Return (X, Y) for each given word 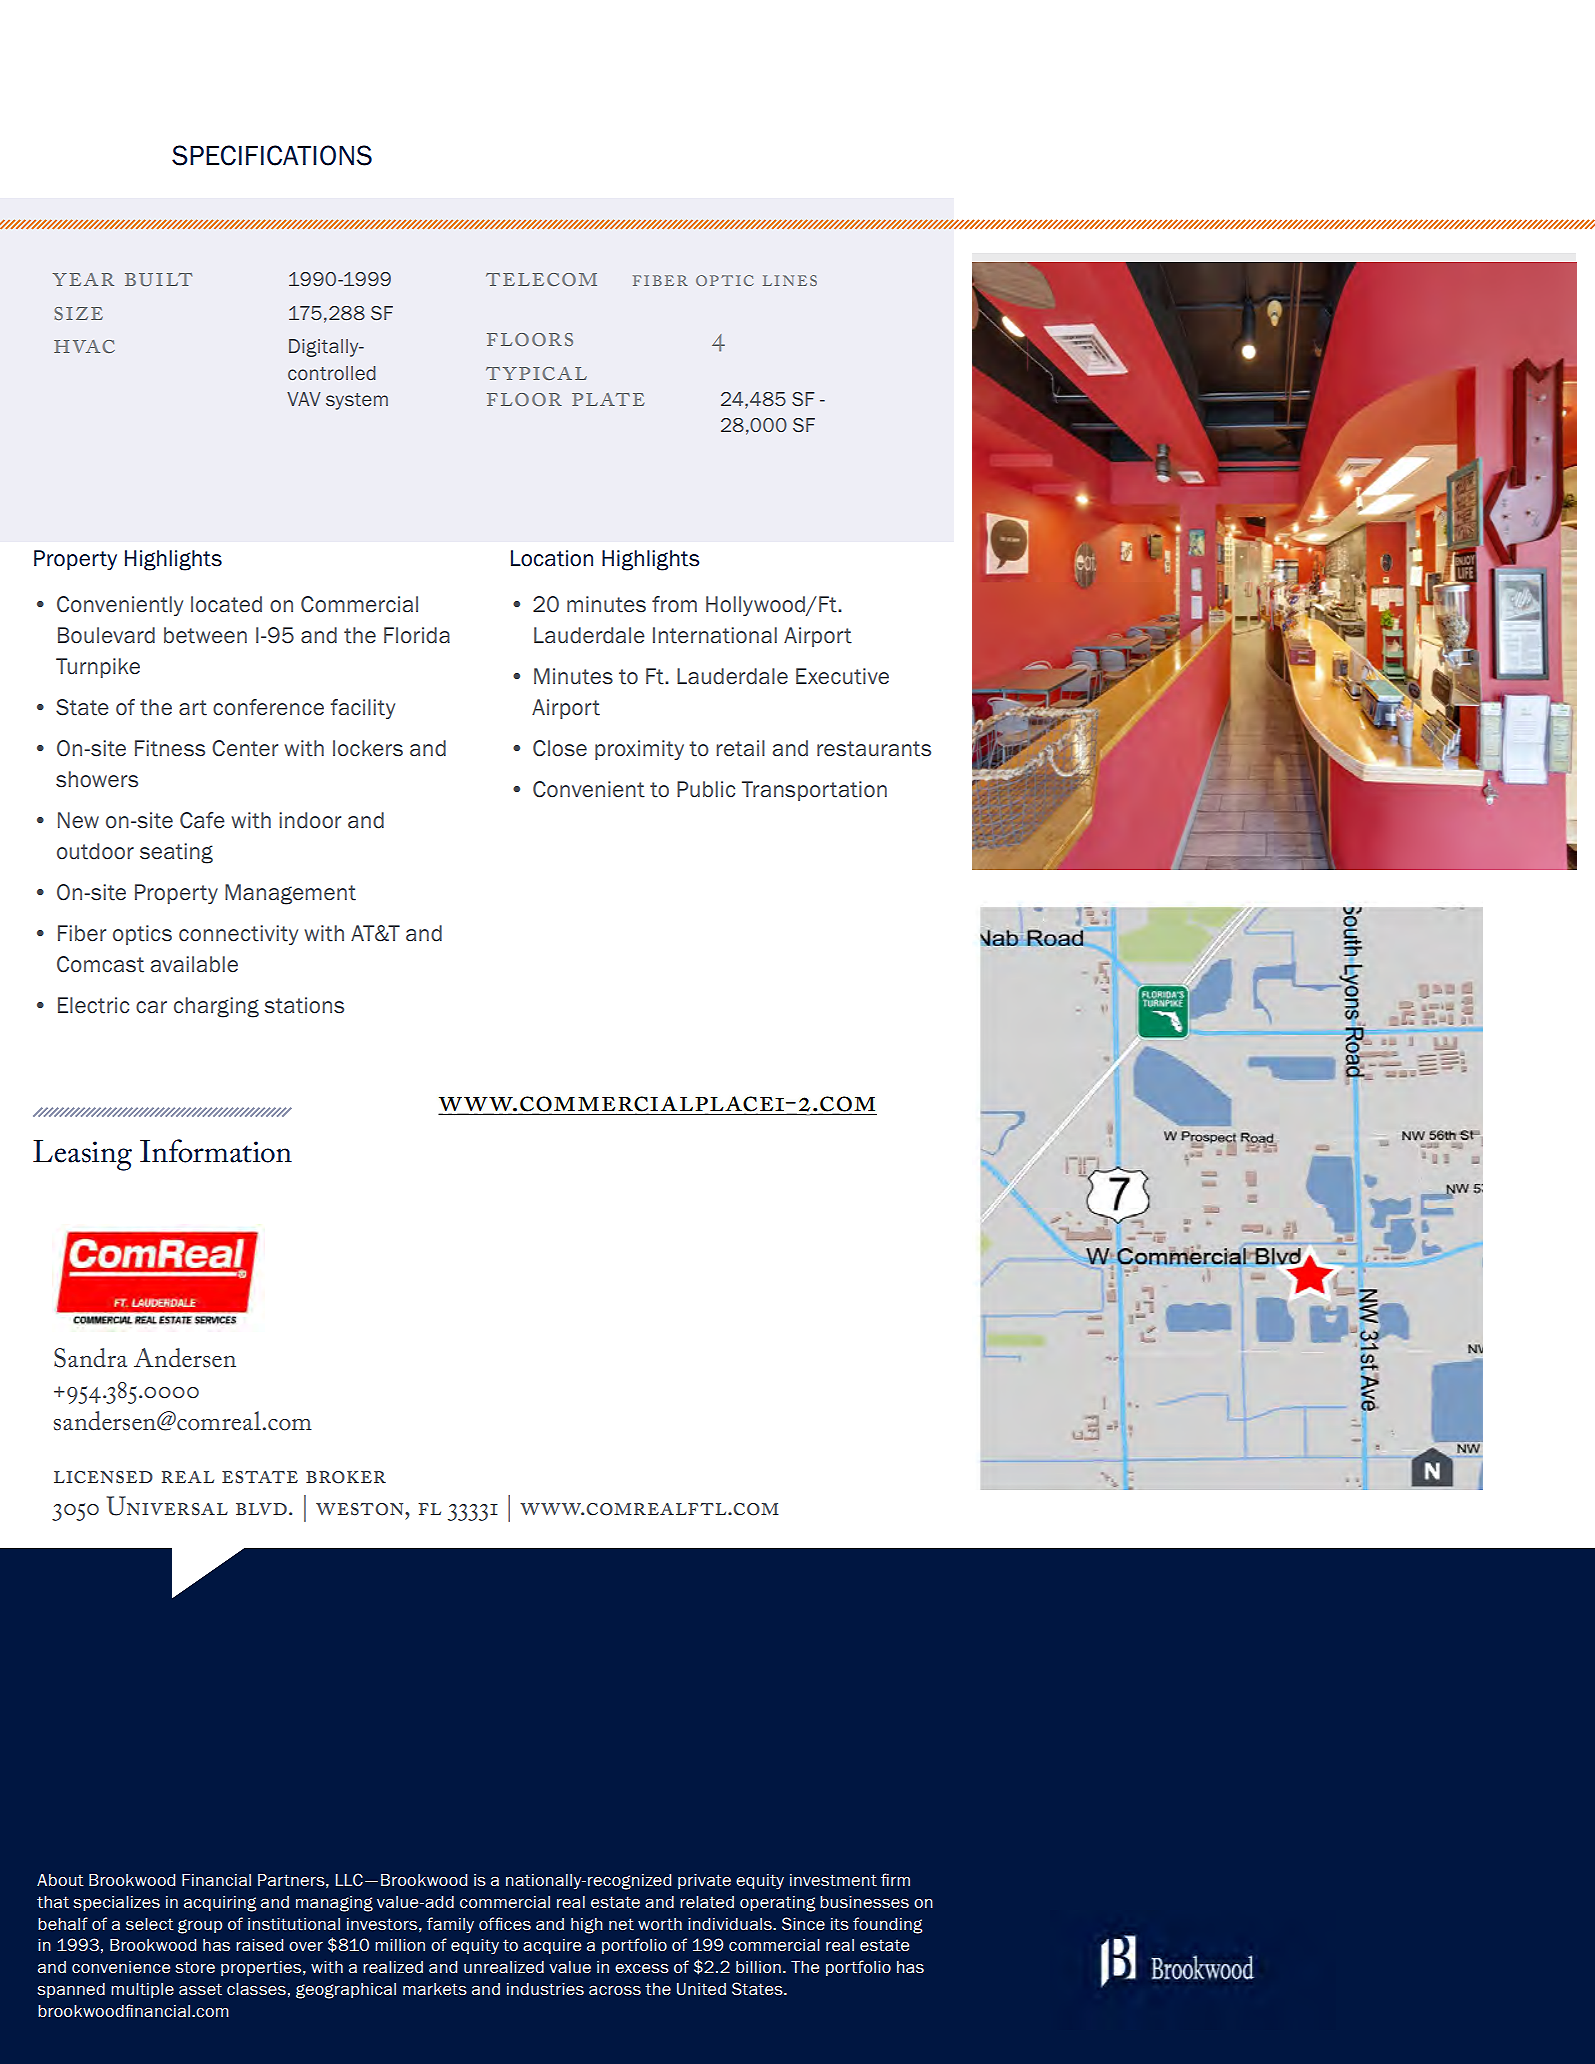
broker (346, 1477)
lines (790, 280)
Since (803, 1924)
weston (361, 1509)
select (150, 1924)
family (450, 1925)
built (158, 279)
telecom (541, 279)
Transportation (814, 791)
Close (560, 748)
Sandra (90, 1358)
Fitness (170, 748)
